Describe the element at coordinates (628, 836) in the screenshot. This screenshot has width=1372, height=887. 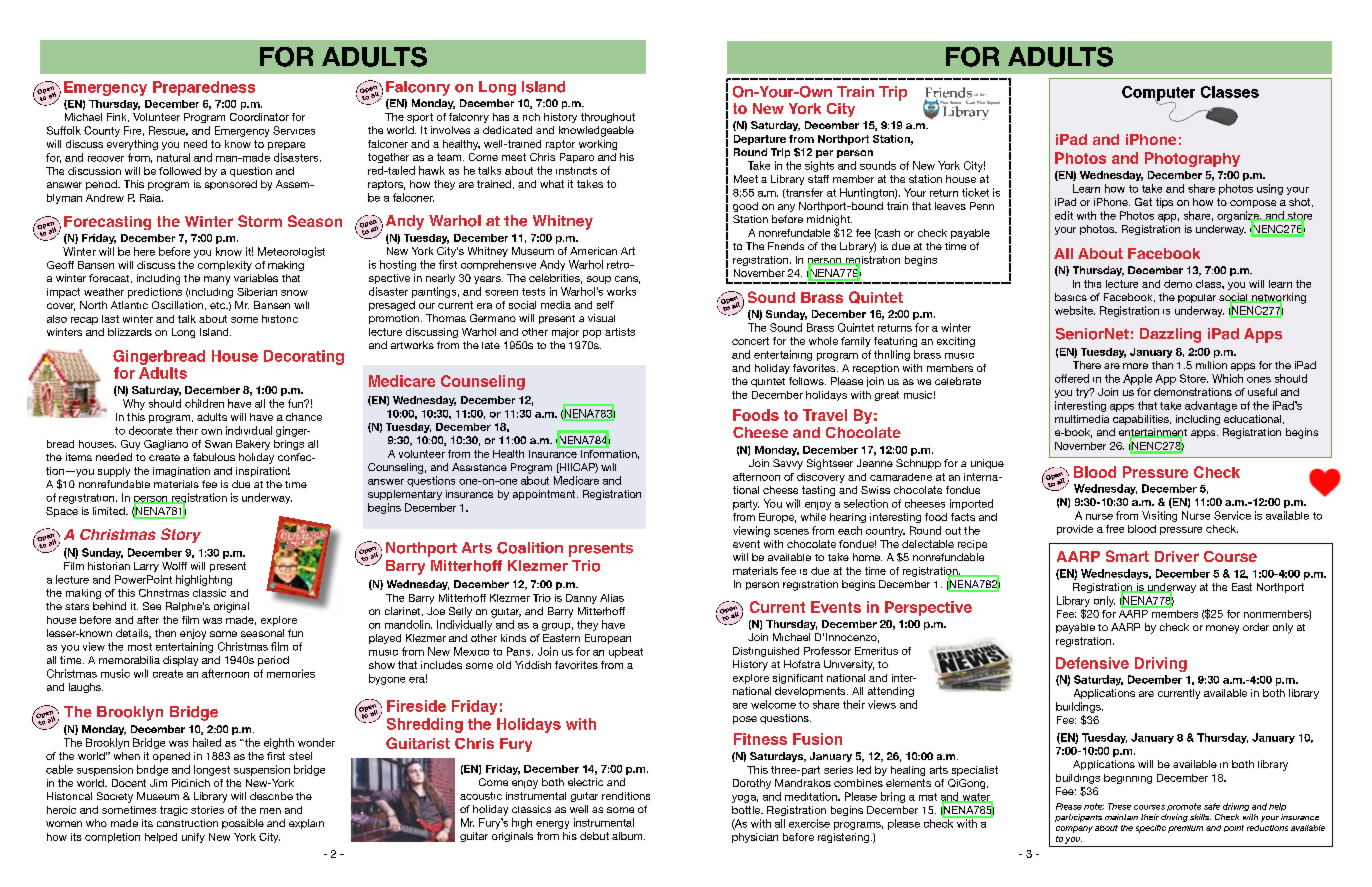
I see `album` at that location.
